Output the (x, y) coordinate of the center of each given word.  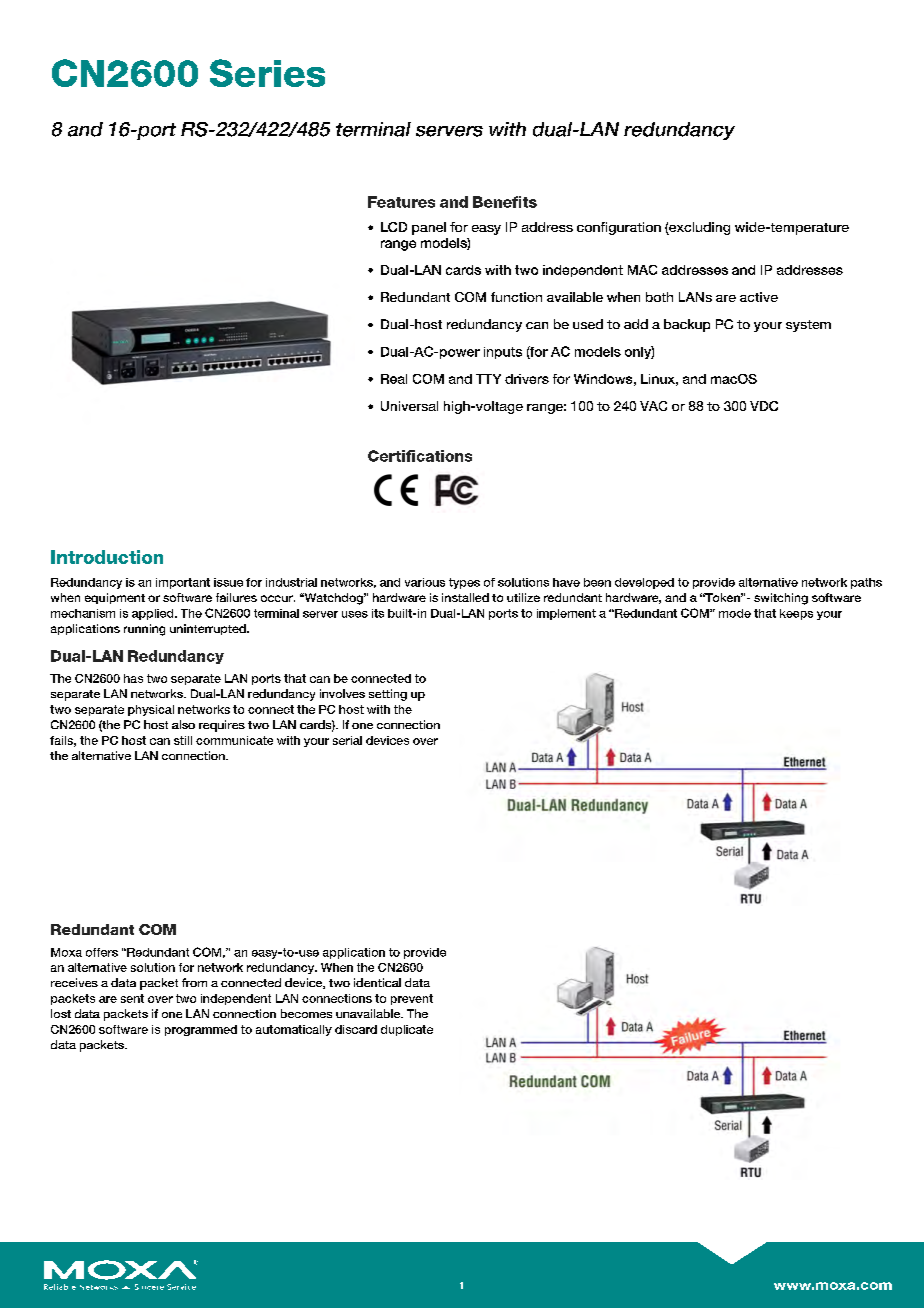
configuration (619, 228)
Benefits (505, 202)
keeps (796, 614)
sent (132, 998)
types (464, 583)
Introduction (107, 557)
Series (267, 73)
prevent (412, 999)
